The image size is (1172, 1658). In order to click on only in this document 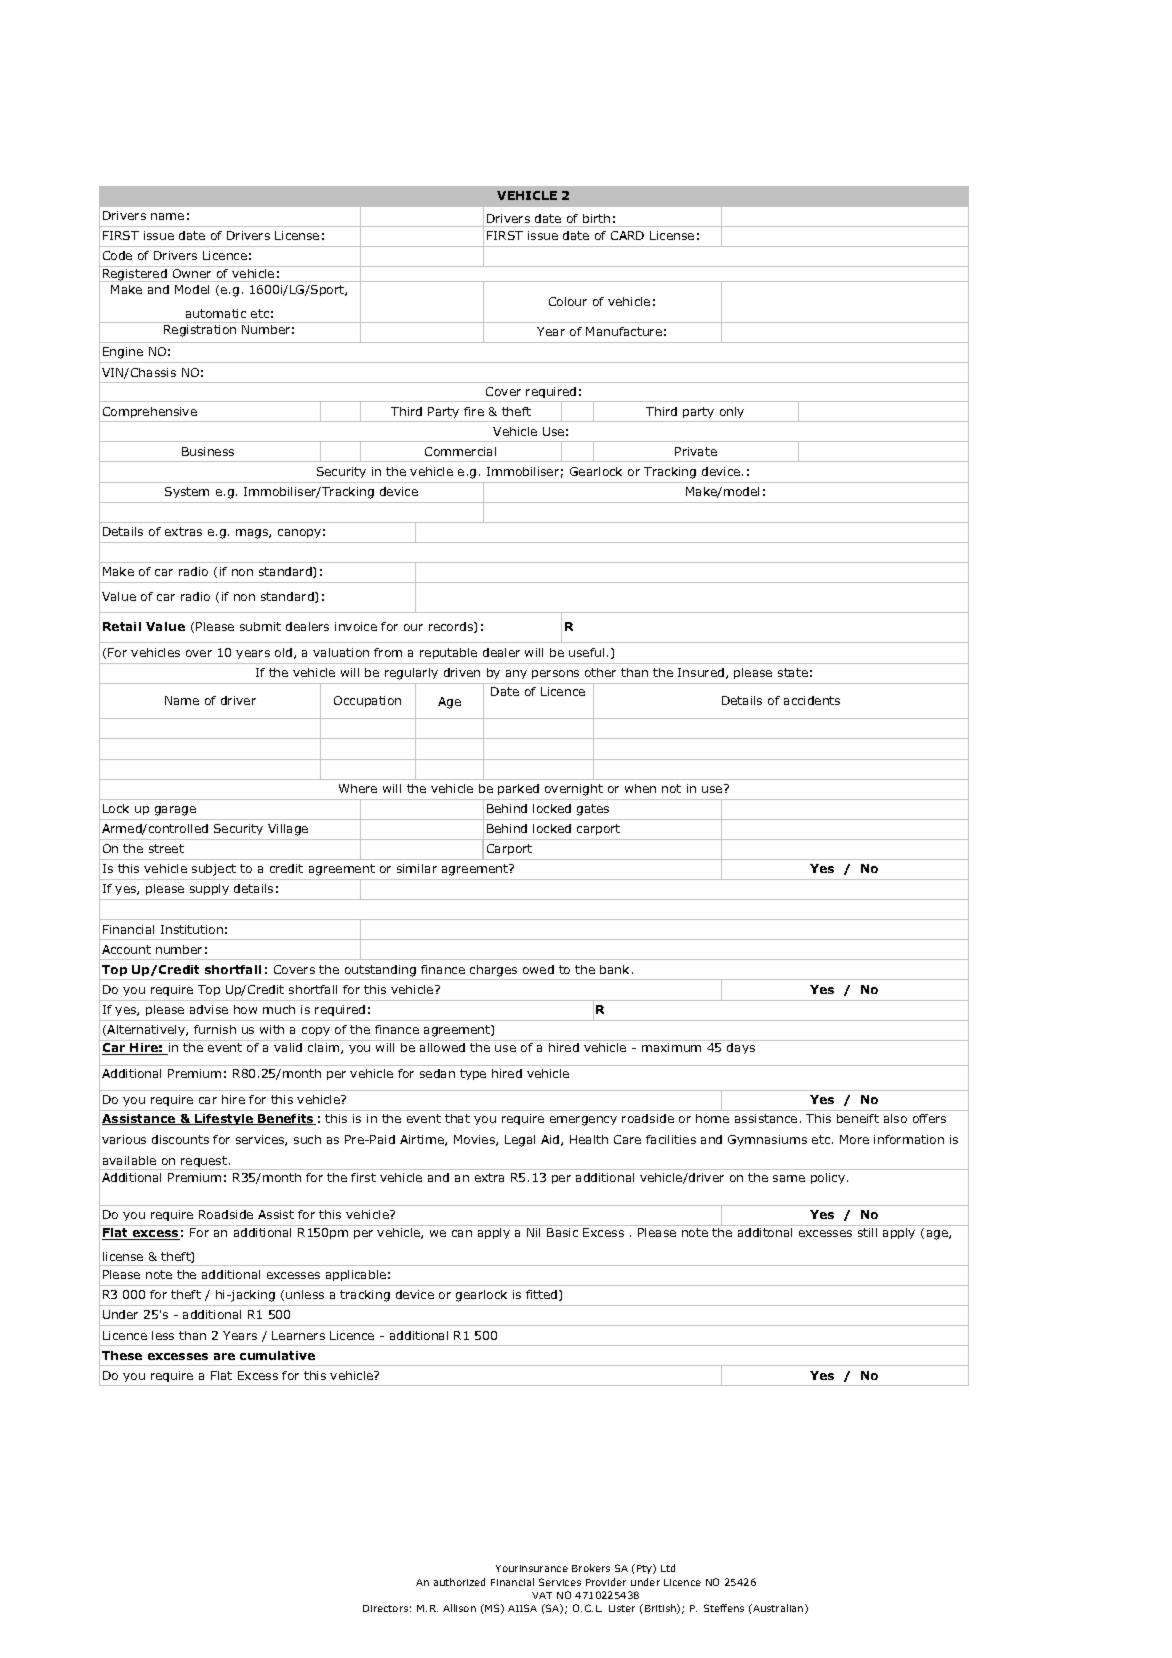, I will do `click(732, 412)`.
